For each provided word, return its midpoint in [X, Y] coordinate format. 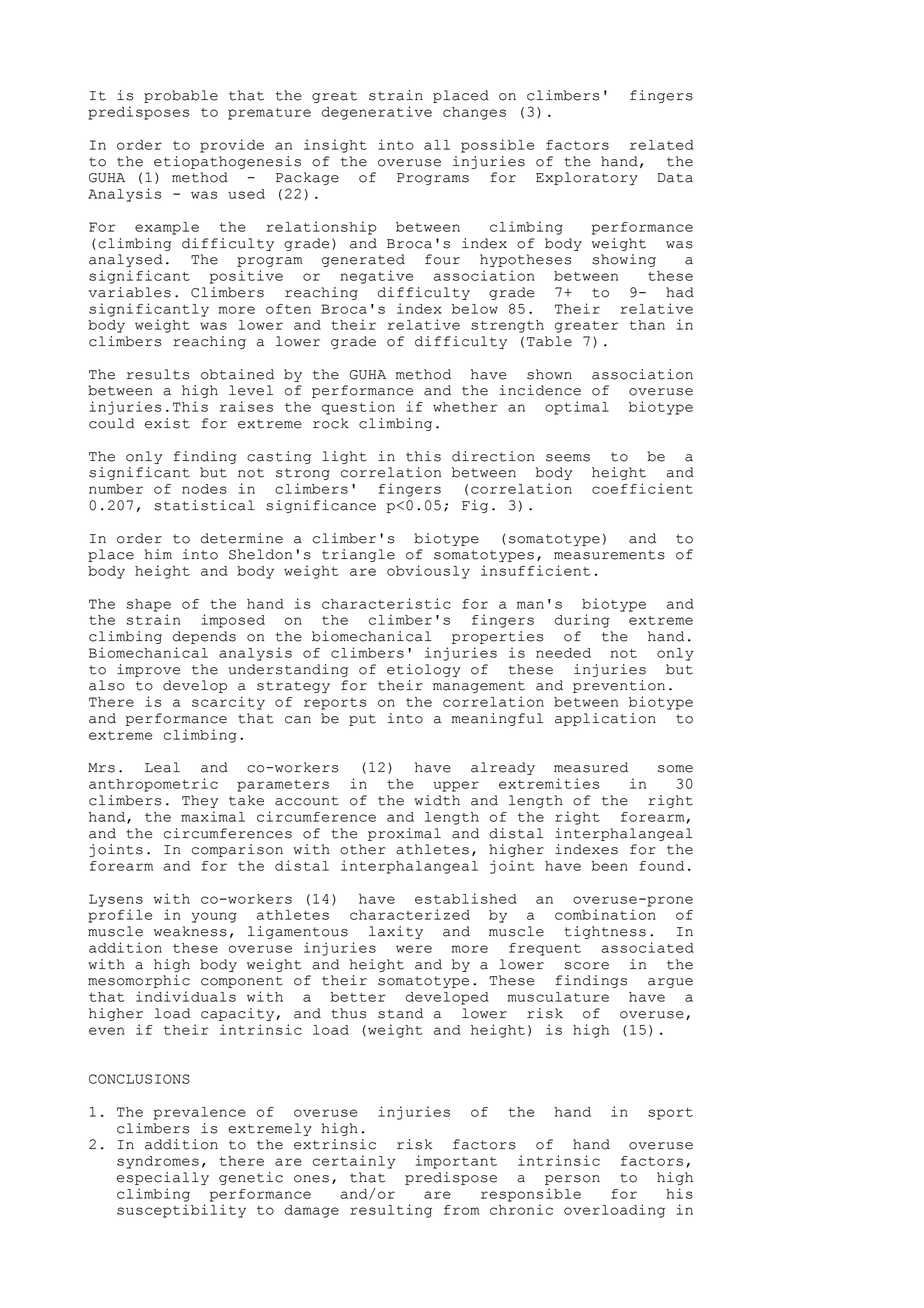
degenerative [377, 113]
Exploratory [587, 178]
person [572, 1180]
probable [181, 96]
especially [163, 1178]
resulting [391, 1211]
